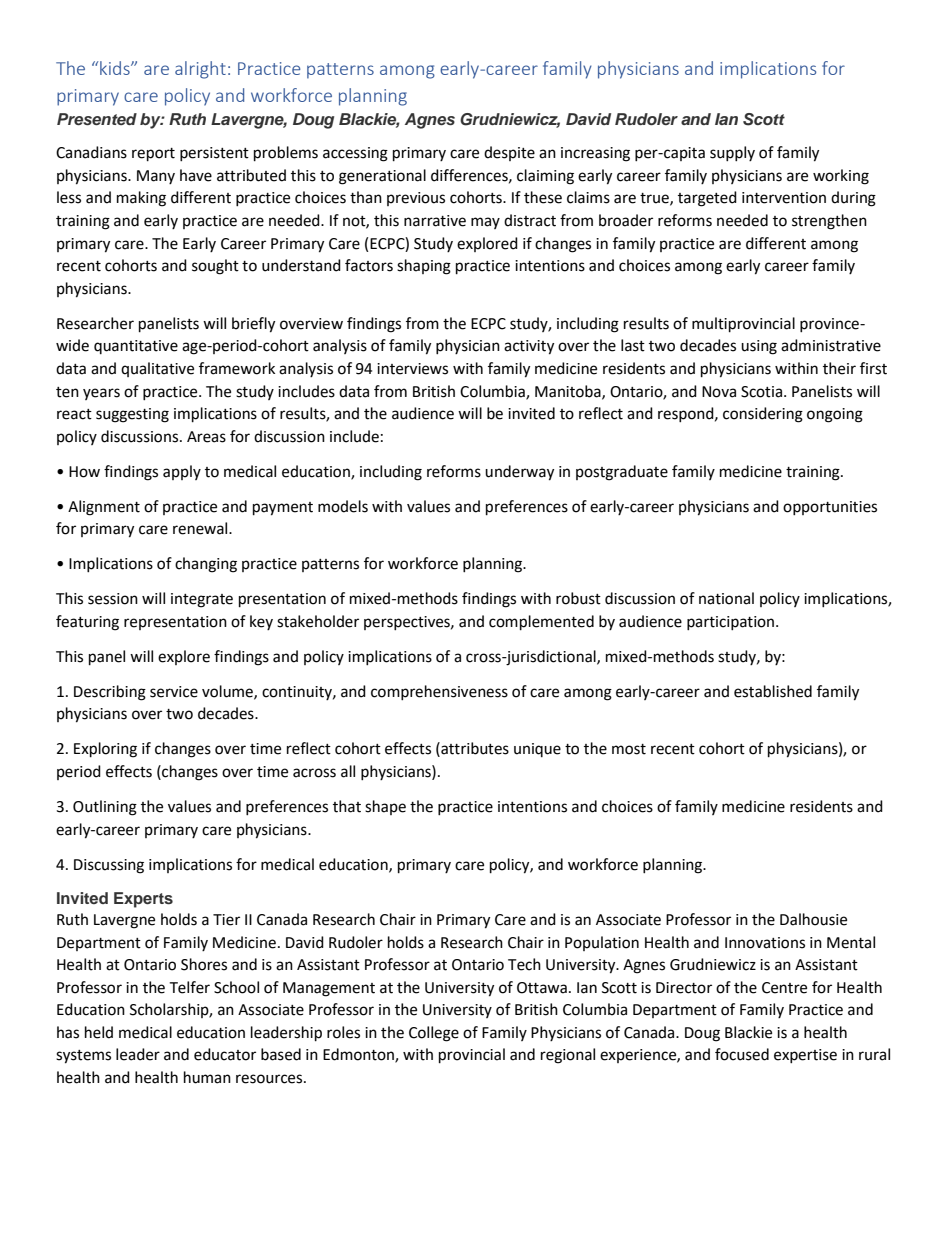 This document has width=952, height=1233. What do you see at coordinates (726, 598) in the document?
I see `national` at bounding box center [726, 598].
